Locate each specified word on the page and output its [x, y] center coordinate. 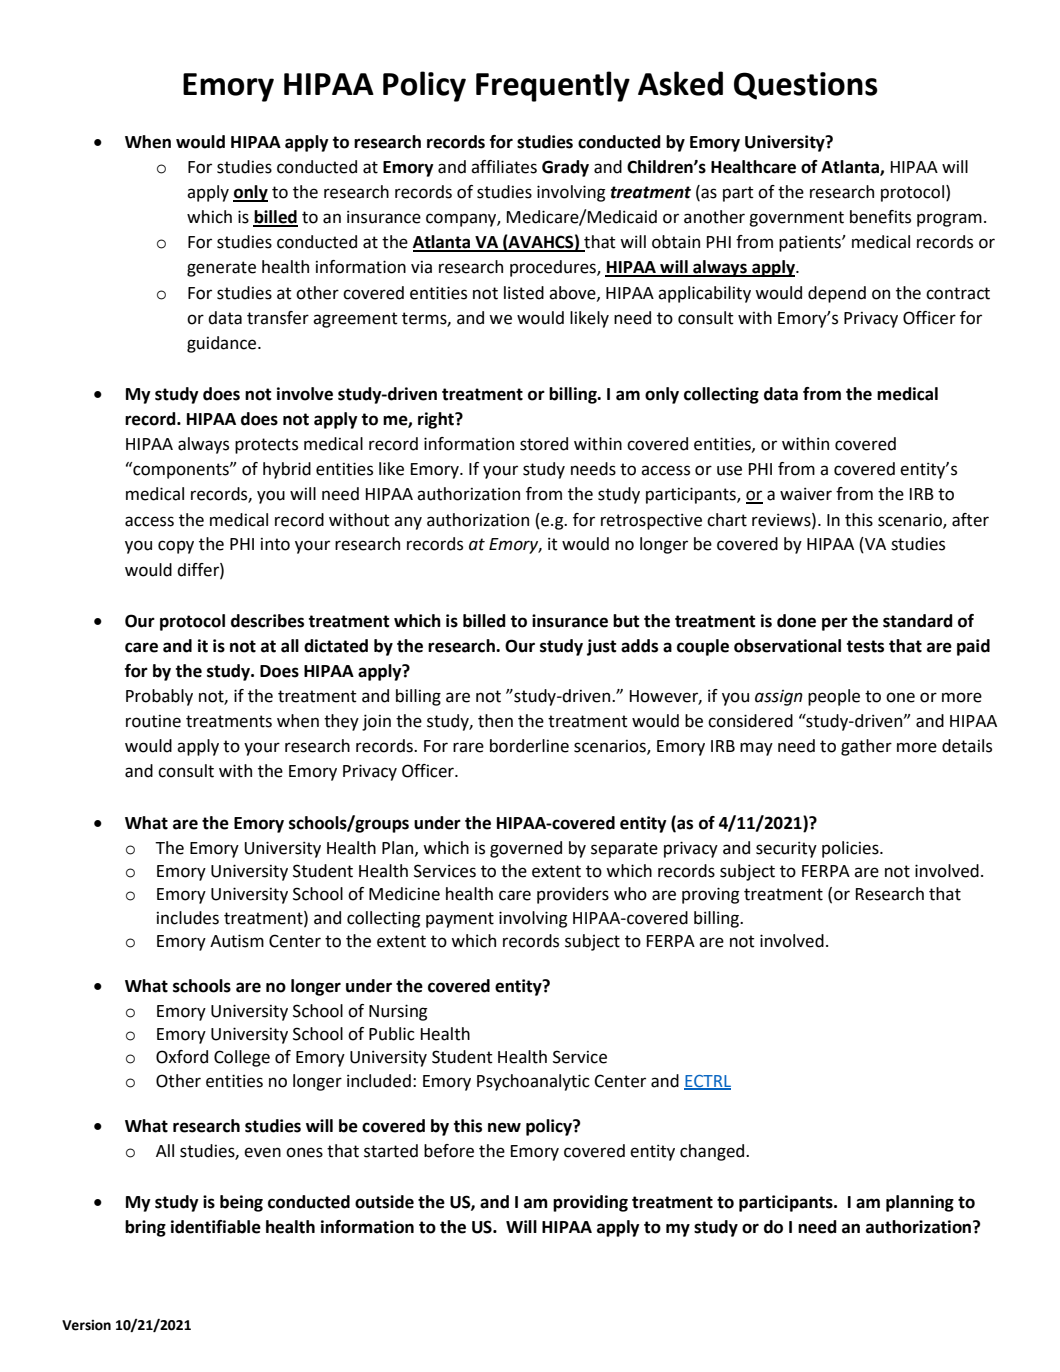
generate [221, 269]
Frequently [553, 86]
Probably [159, 697]
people [834, 697]
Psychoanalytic [533, 1082]
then [495, 721]
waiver [806, 494]
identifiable [216, 1227]
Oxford [182, 1057]
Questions [806, 86]
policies [851, 849]
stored [544, 444]
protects [266, 446]
